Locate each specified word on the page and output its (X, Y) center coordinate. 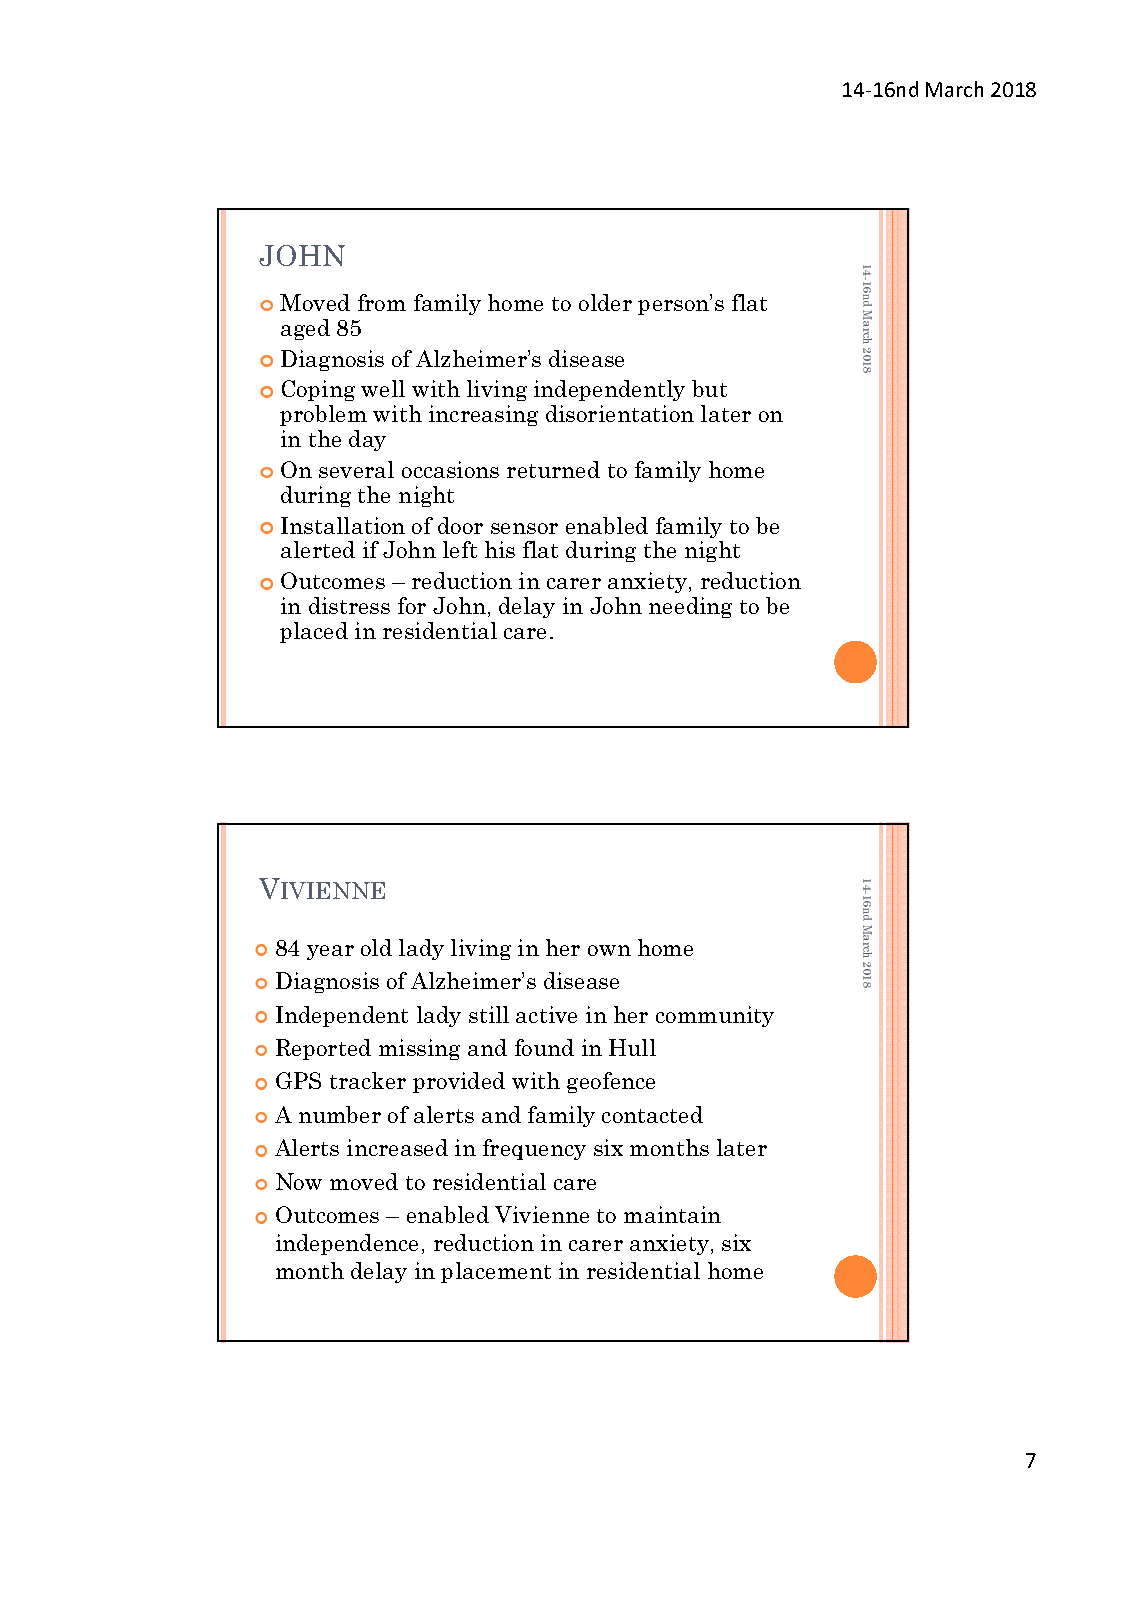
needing (690, 607)
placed (314, 632)
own (609, 950)
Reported (323, 1049)
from (382, 302)
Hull (632, 1047)
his (500, 549)
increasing (483, 415)
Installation (343, 525)
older (605, 302)
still (489, 1014)
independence (347, 1244)
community (715, 1016)
